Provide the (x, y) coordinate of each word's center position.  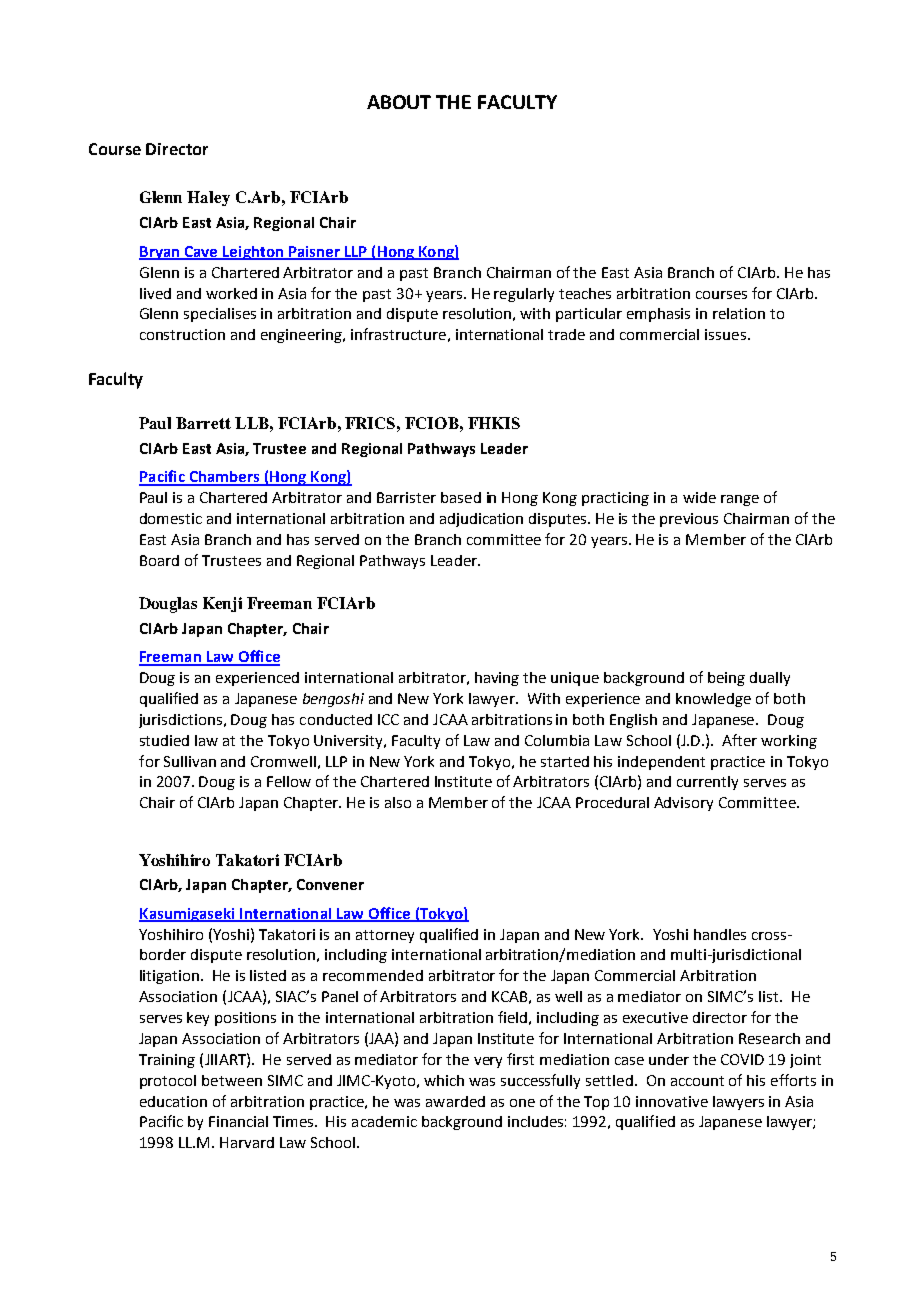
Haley (208, 198)
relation (739, 313)
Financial (238, 1121)
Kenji (222, 604)
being (726, 679)
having (497, 679)
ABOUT (399, 102)
